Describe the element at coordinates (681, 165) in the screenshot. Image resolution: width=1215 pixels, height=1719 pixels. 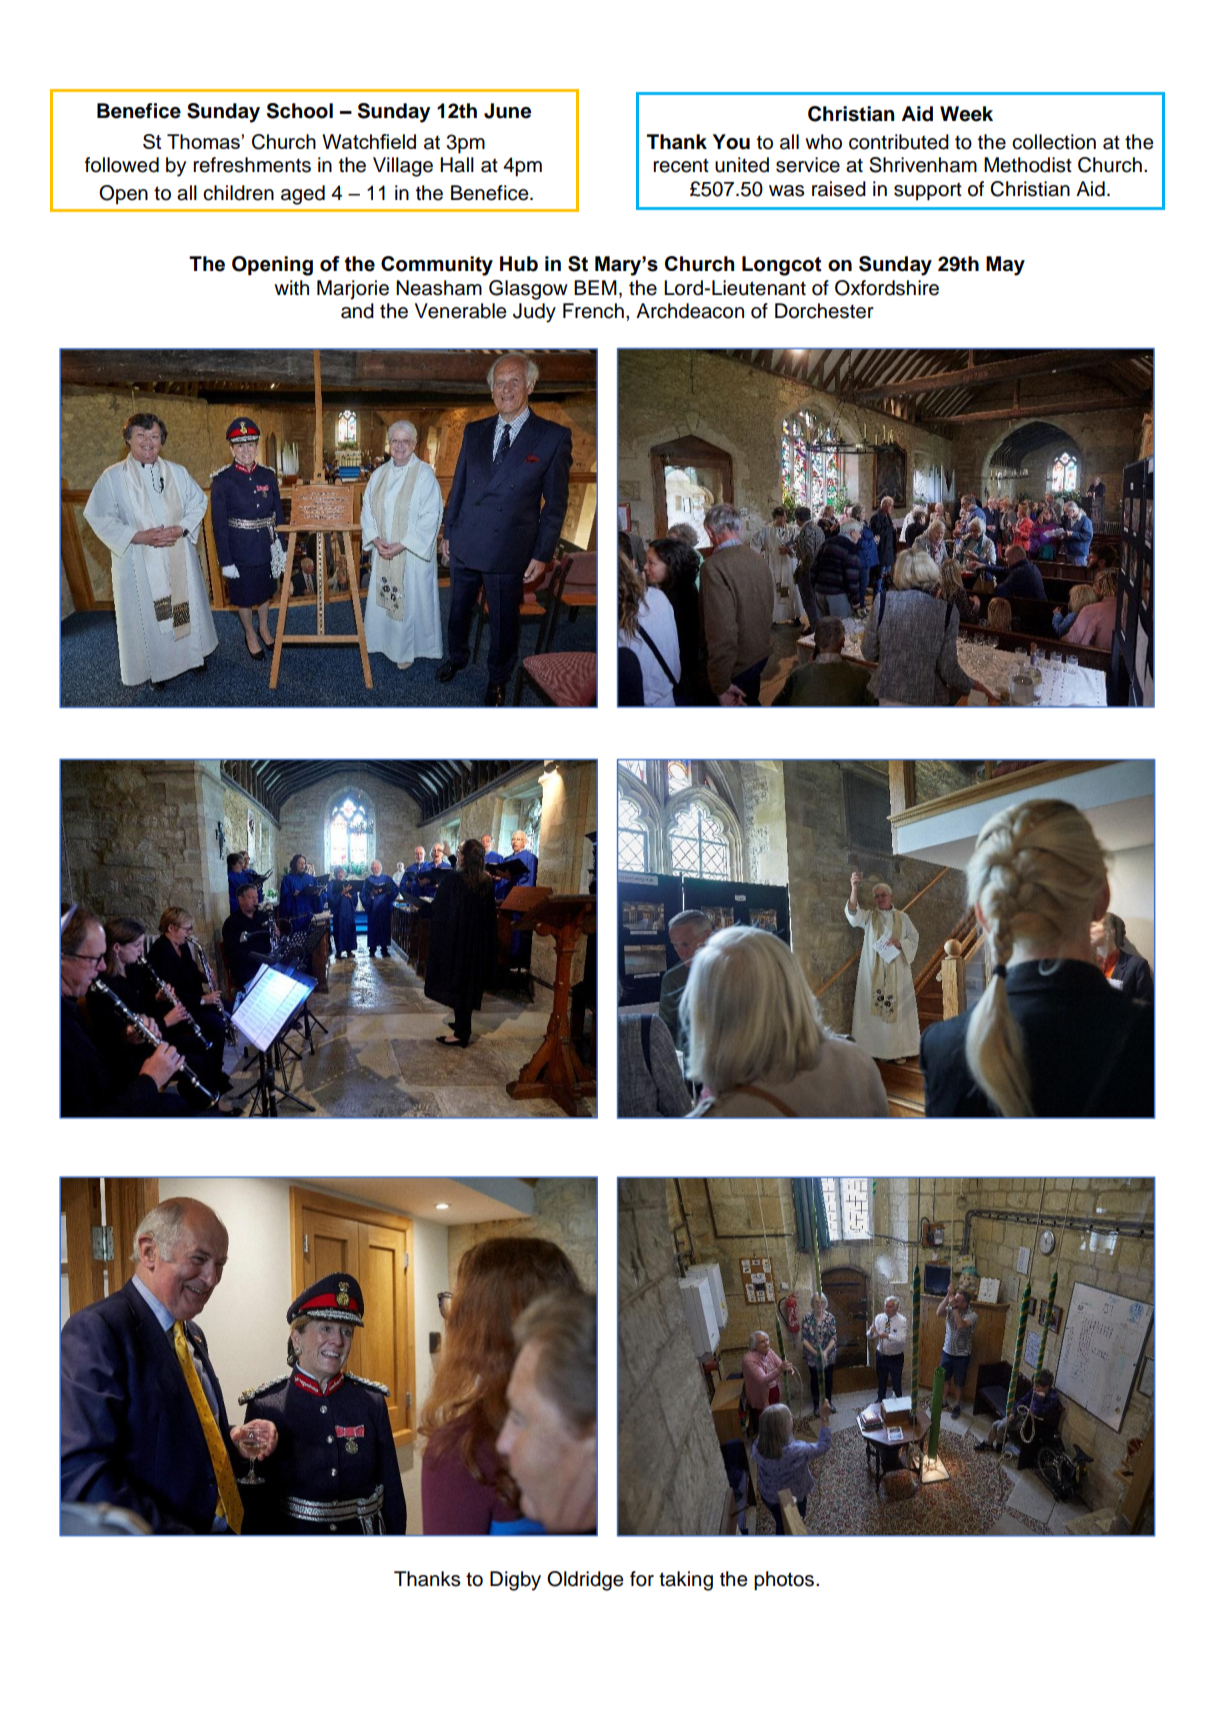
I see `recent` at that location.
